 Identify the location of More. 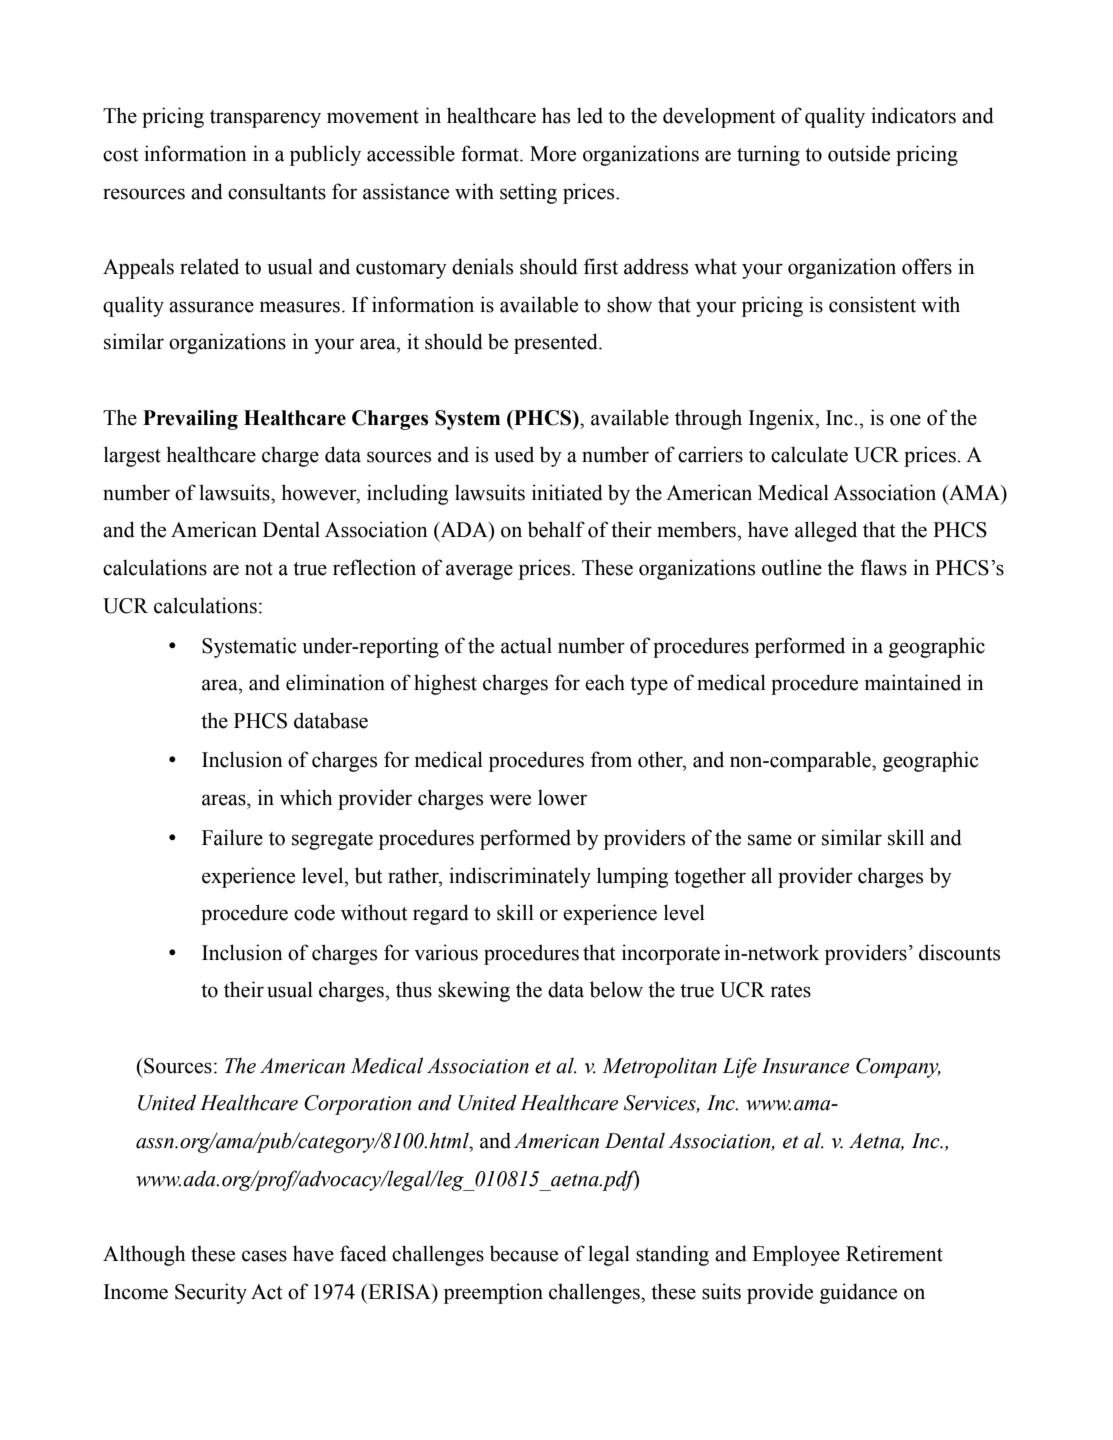
(553, 154).
